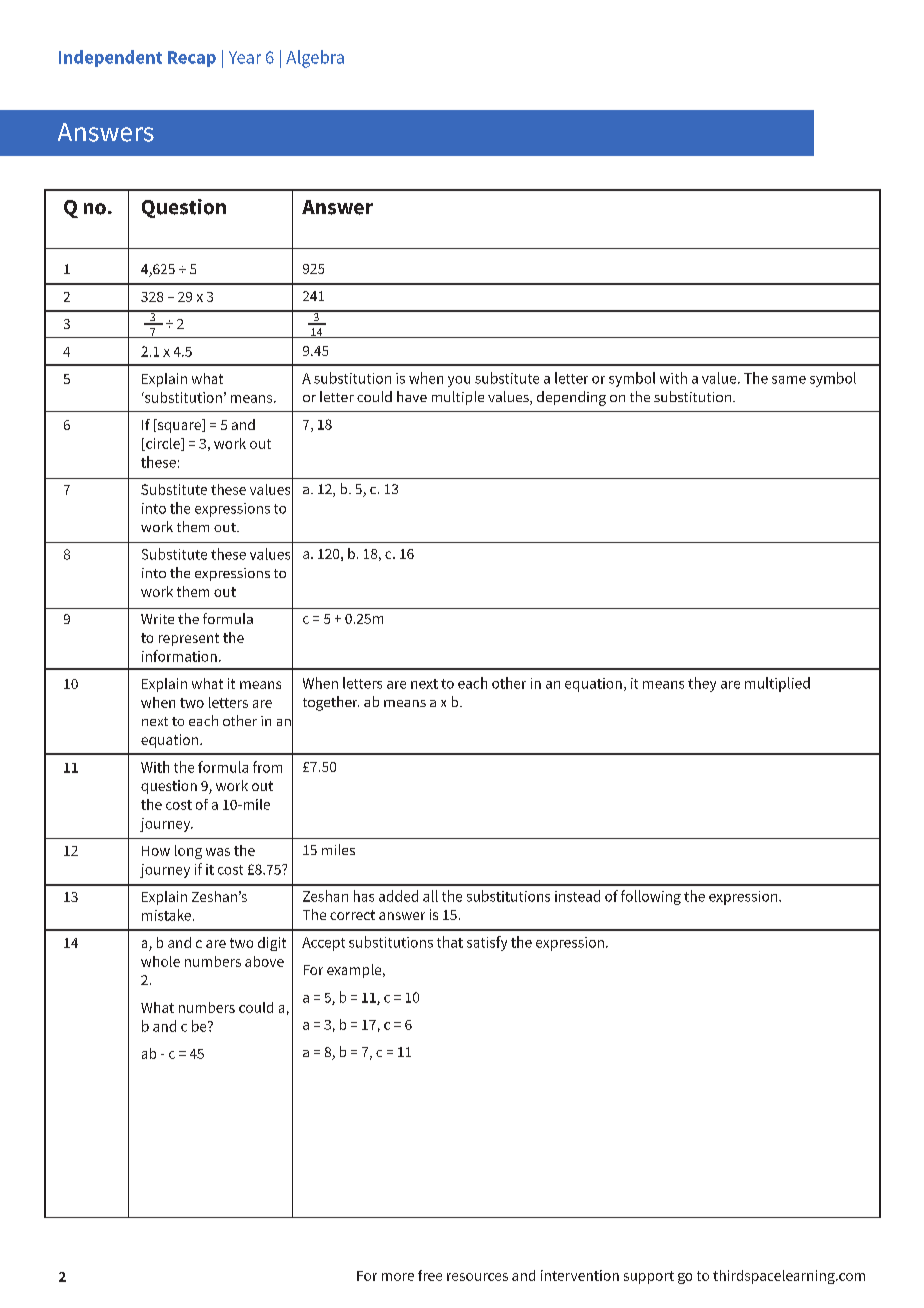  What do you see at coordinates (571, 398) in the screenshot?
I see `depending` at bounding box center [571, 398].
